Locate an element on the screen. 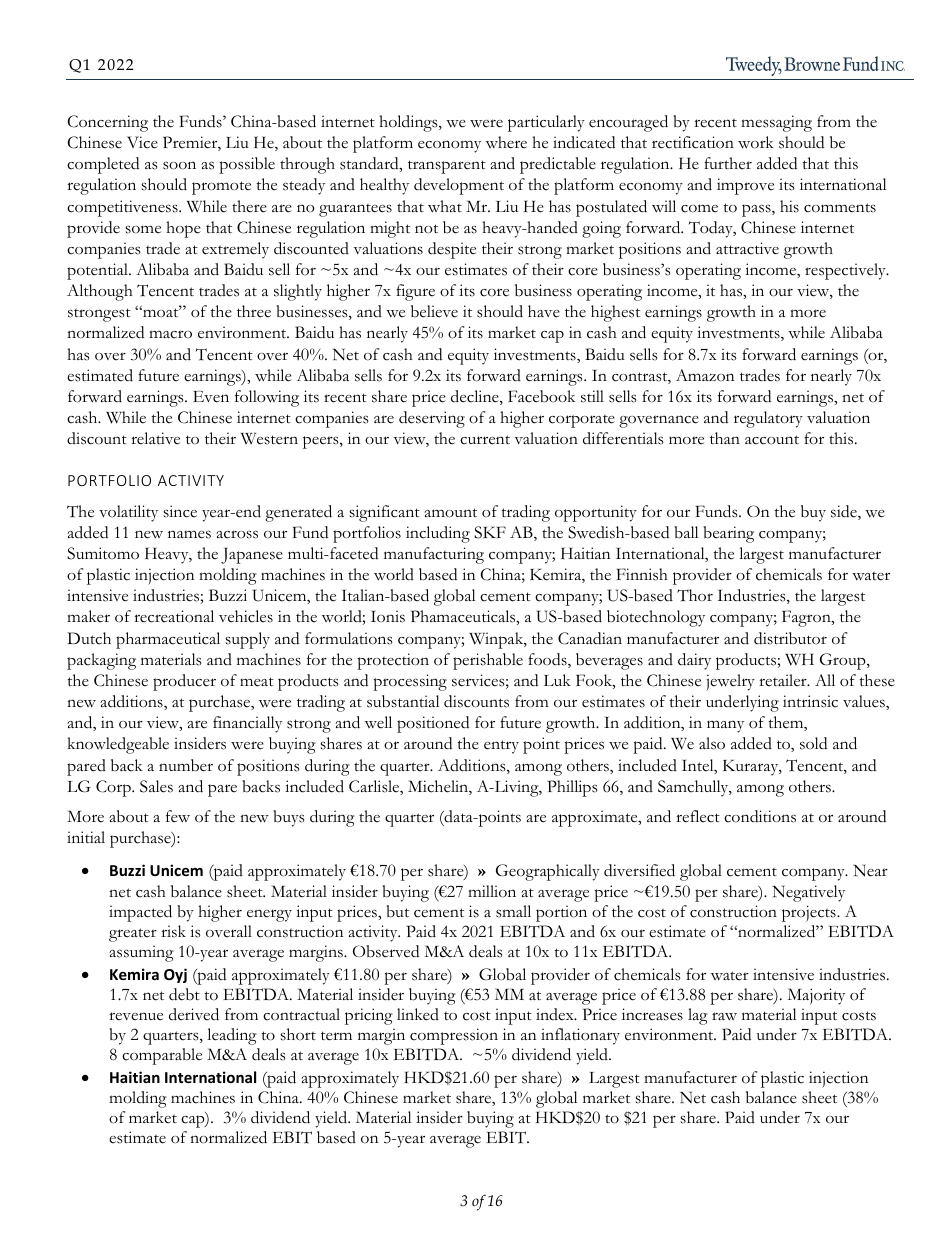  distributor is located at coordinates (790, 638).
